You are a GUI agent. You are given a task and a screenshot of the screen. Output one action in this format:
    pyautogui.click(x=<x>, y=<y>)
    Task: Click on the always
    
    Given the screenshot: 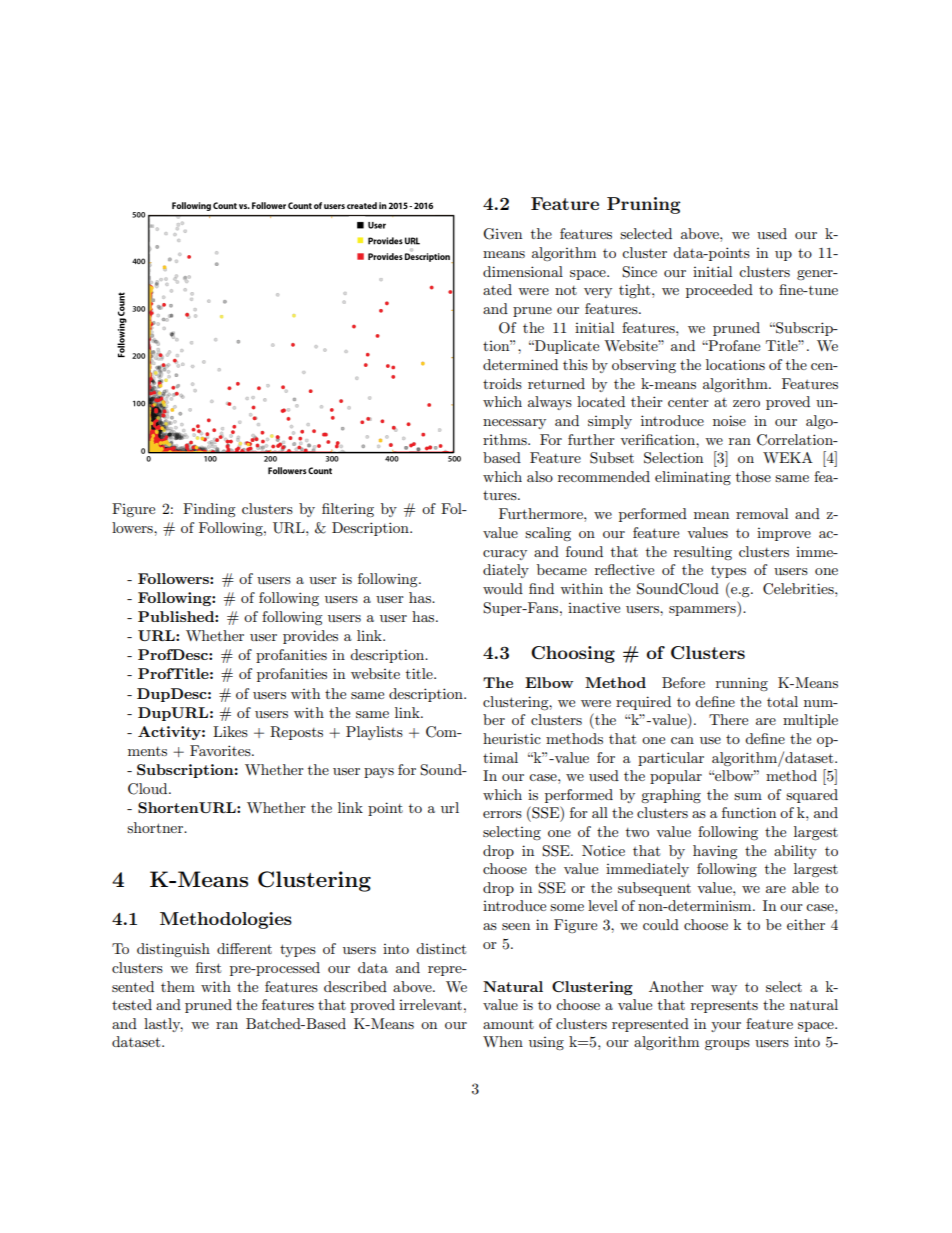 What is the action you would take?
    pyautogui.click(x=550, y=403)
